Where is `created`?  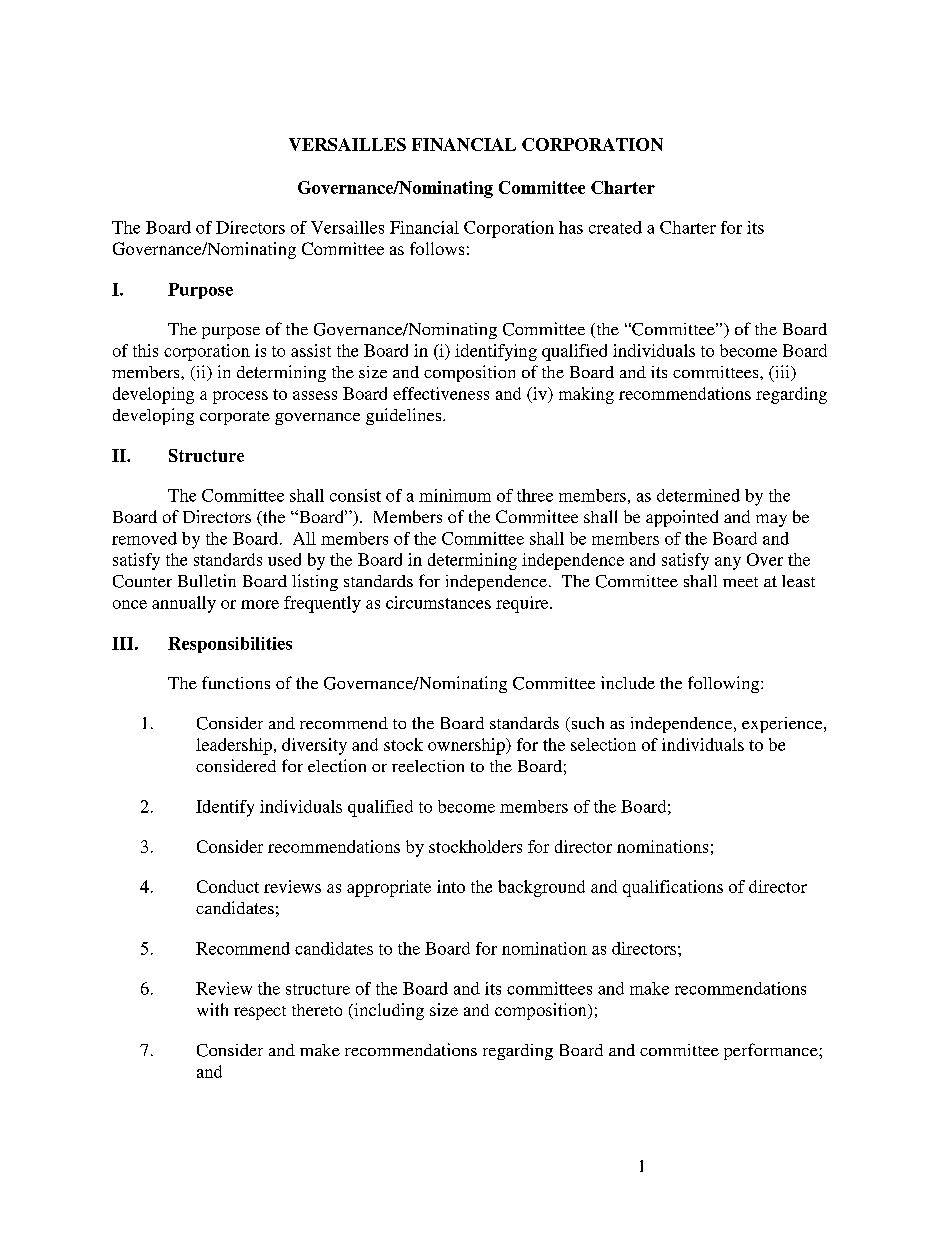 created is located at coordinates (615, 227).
